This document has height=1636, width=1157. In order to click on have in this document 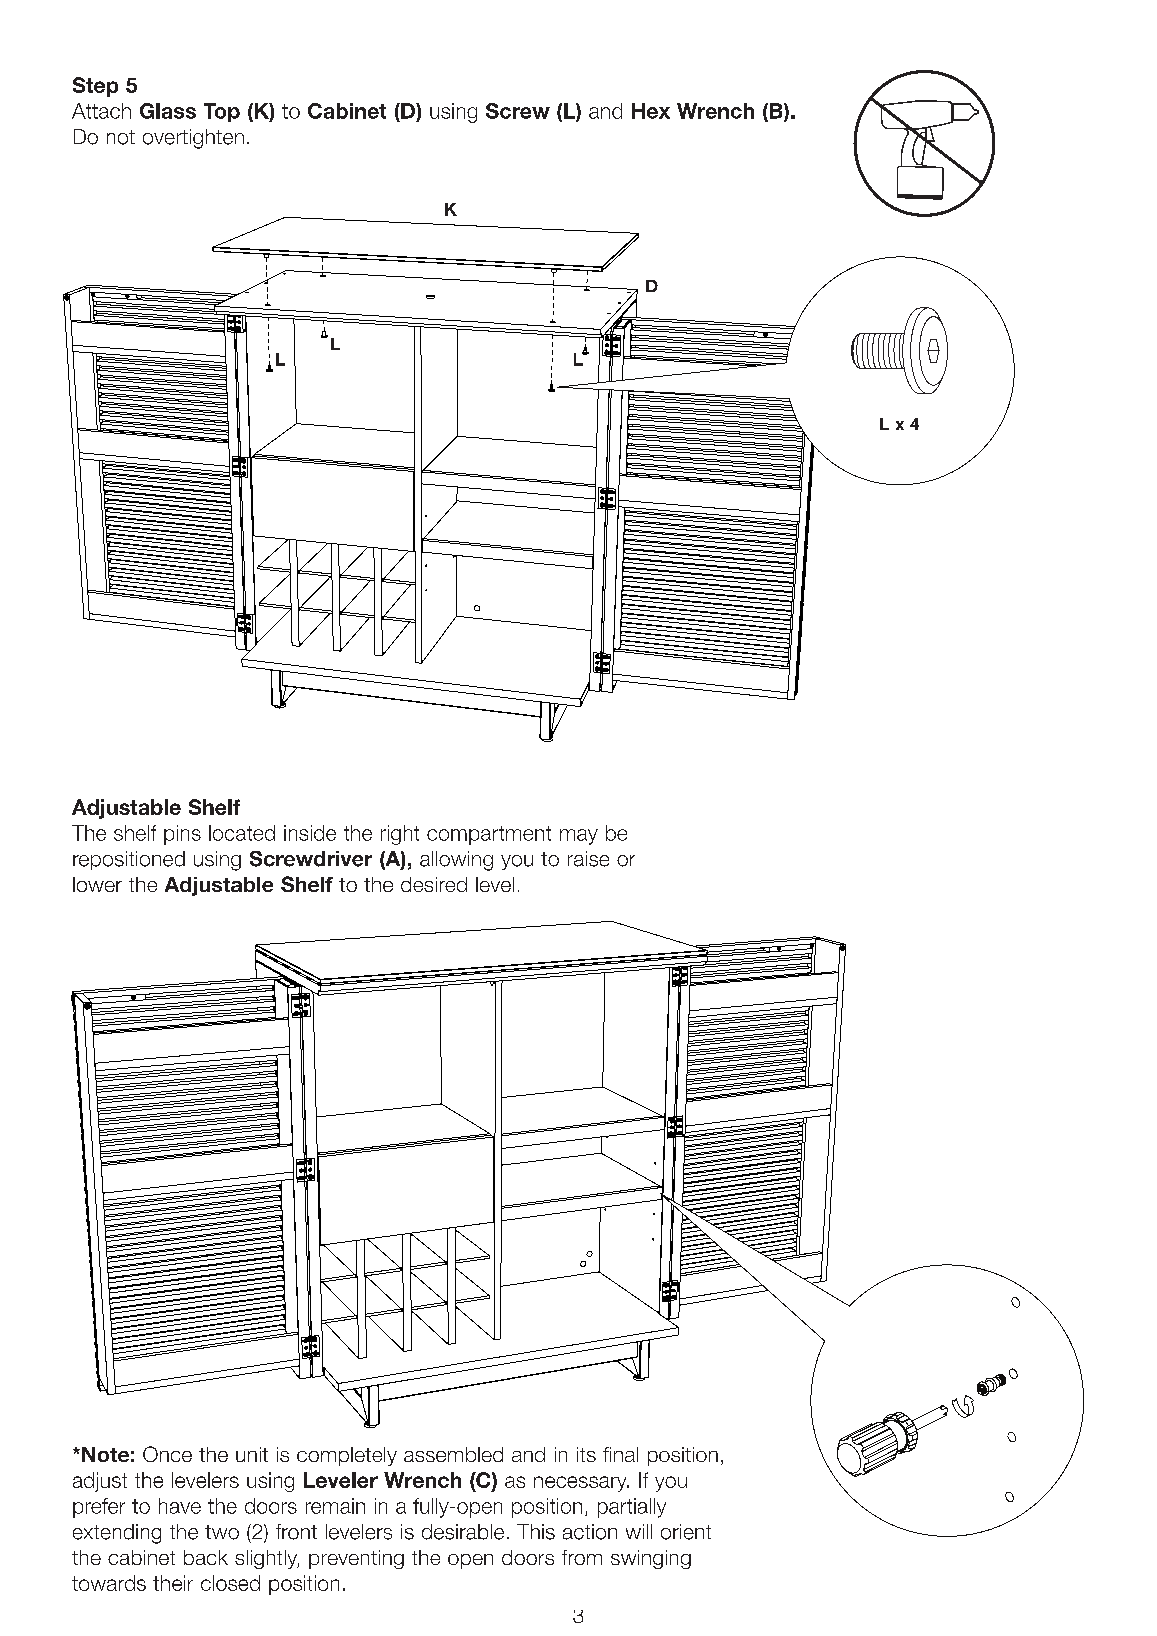, I will do `click(180, 1506)`.
